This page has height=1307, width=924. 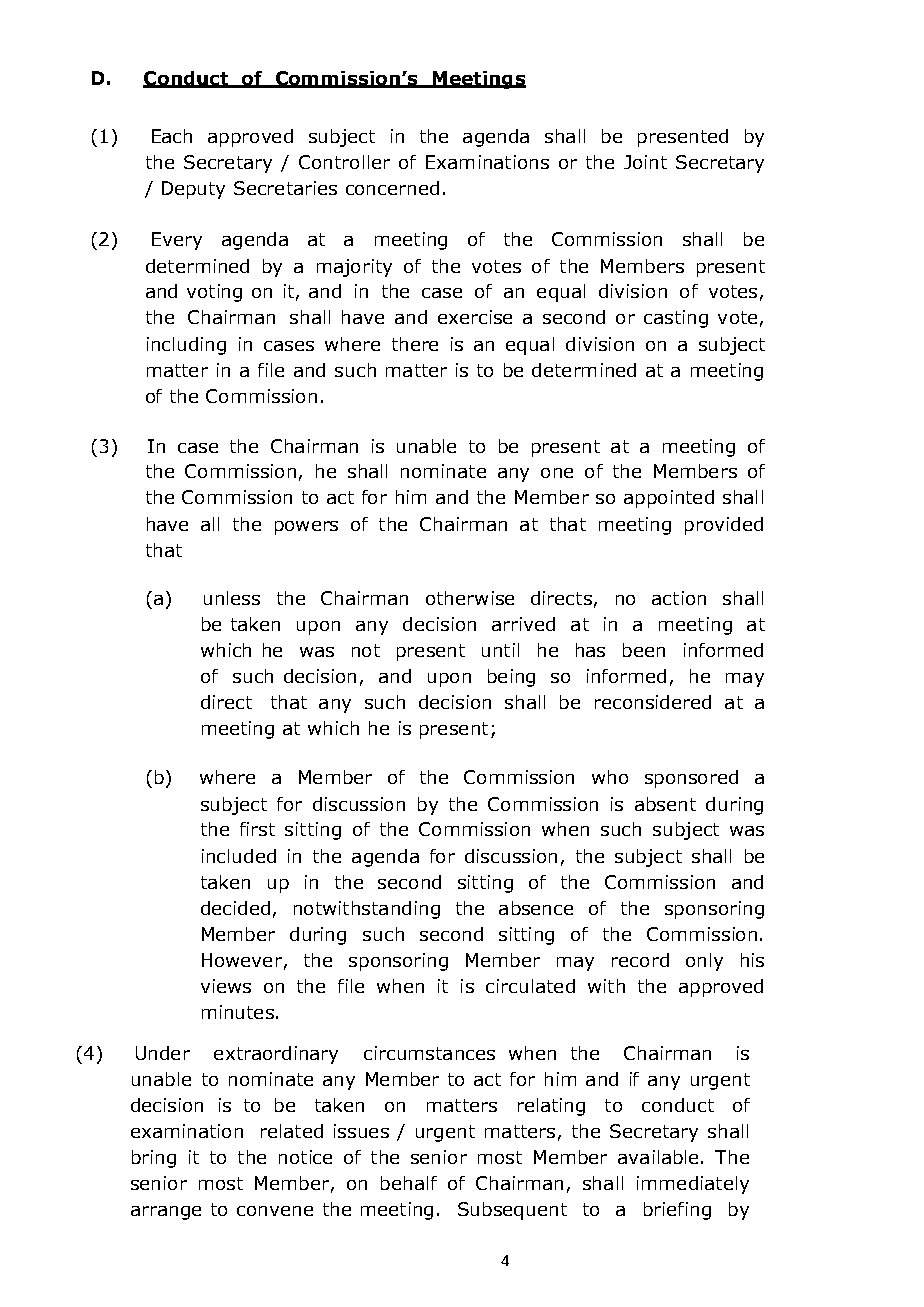 I want to click on behalf, so click(x=409, y=1183).
